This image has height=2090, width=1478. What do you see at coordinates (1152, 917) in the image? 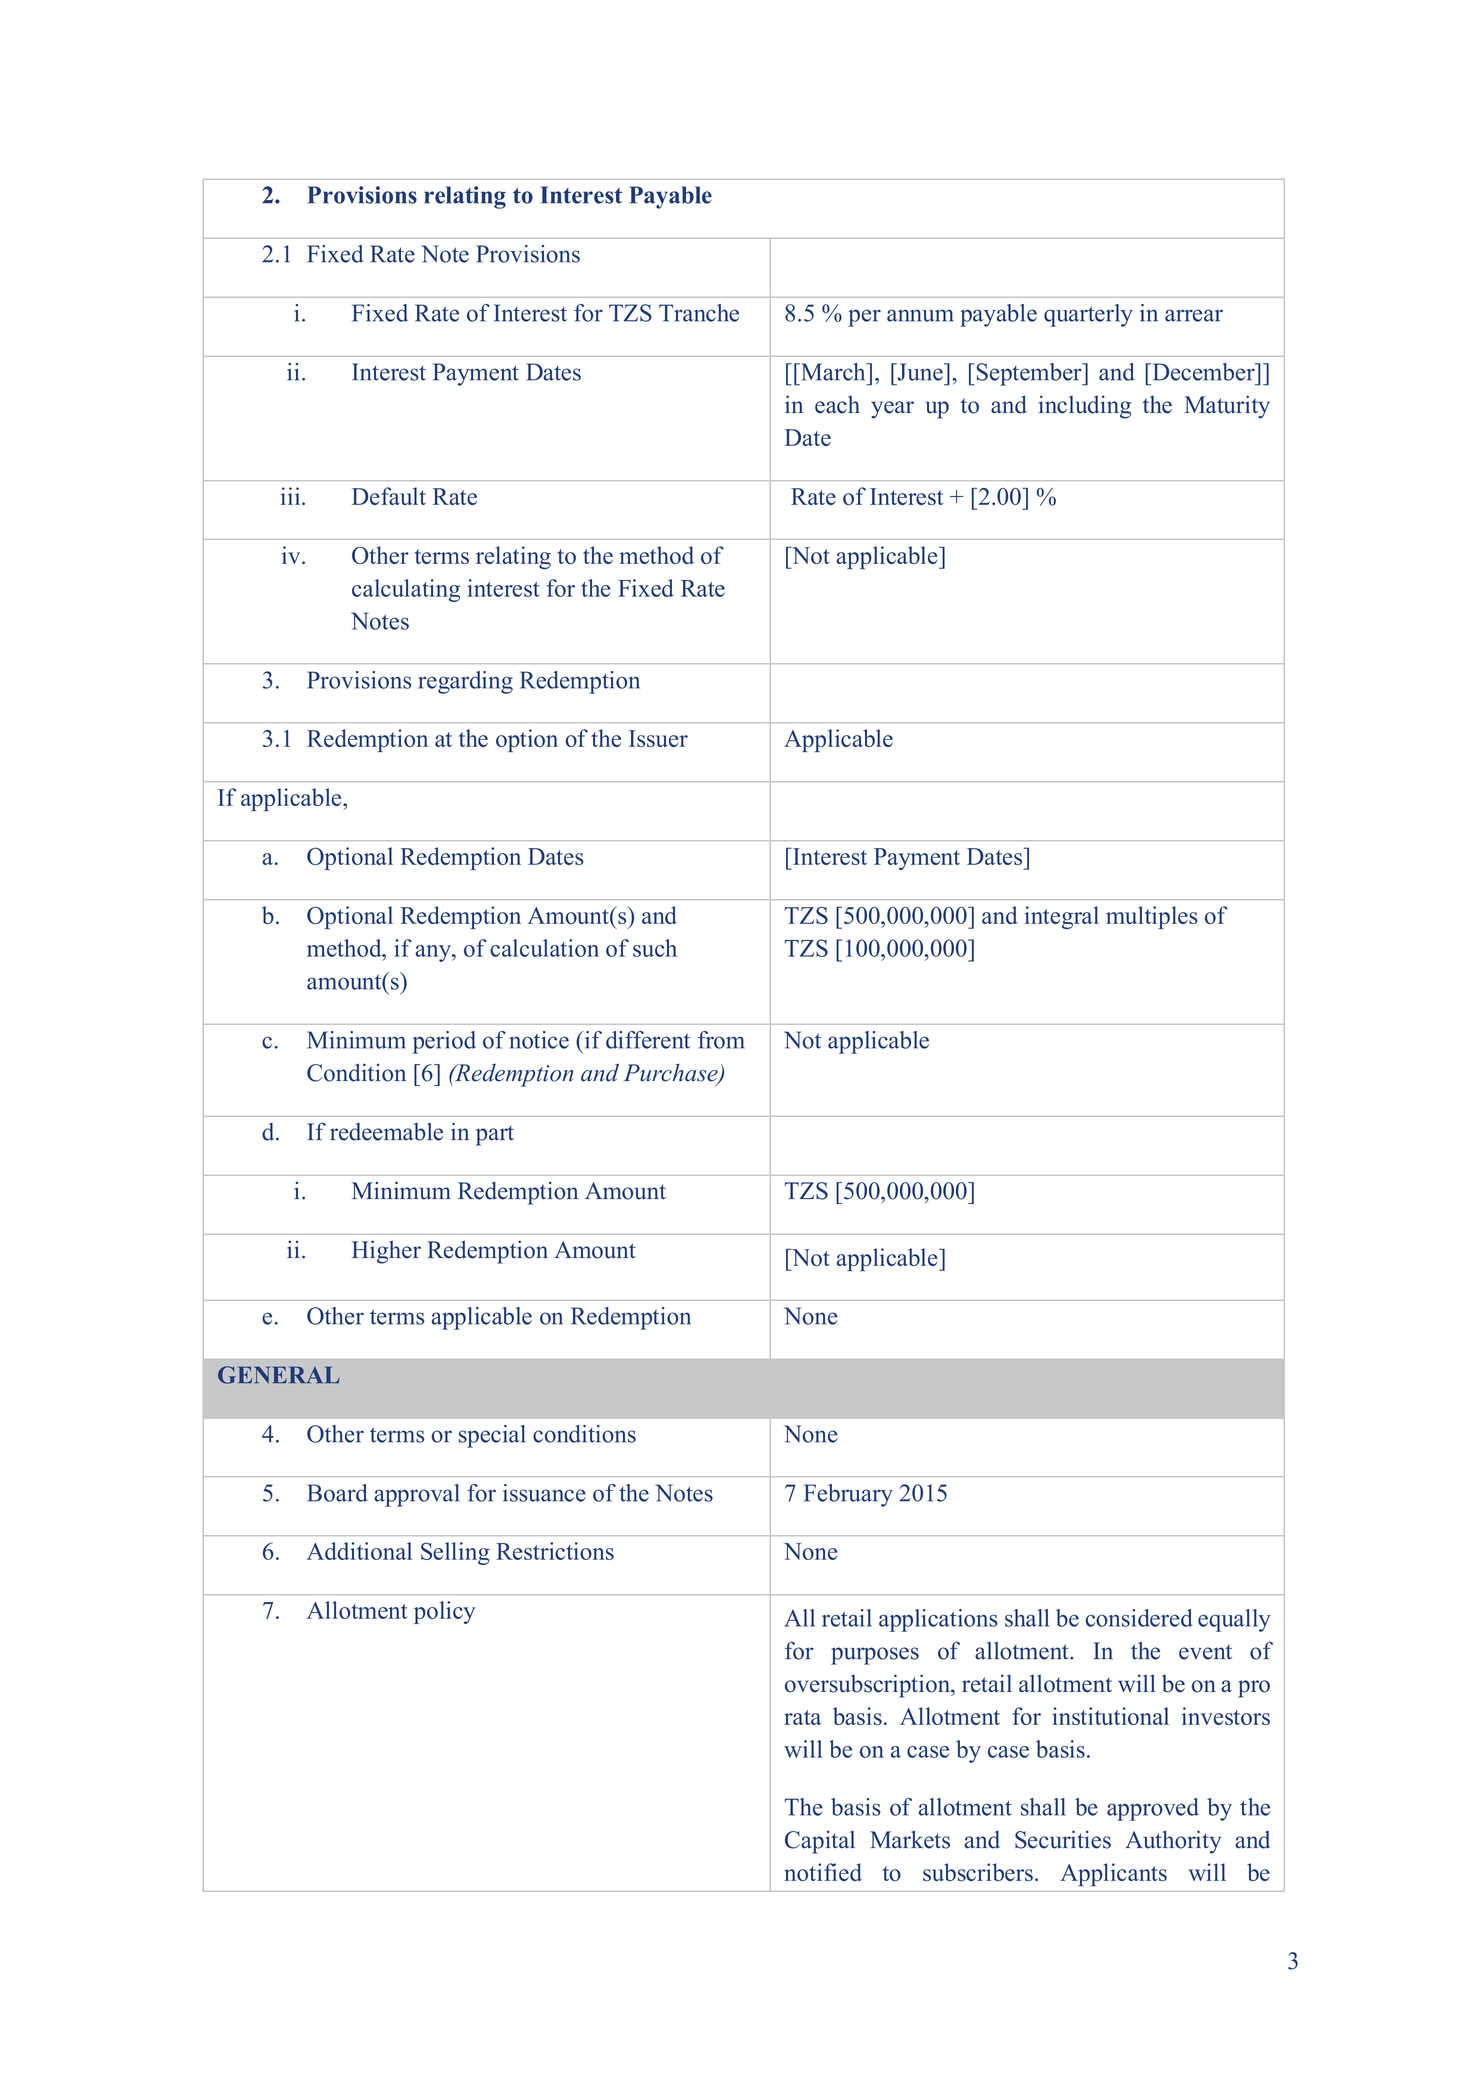
I see `multiples` at bounding box center [1152, 917].
